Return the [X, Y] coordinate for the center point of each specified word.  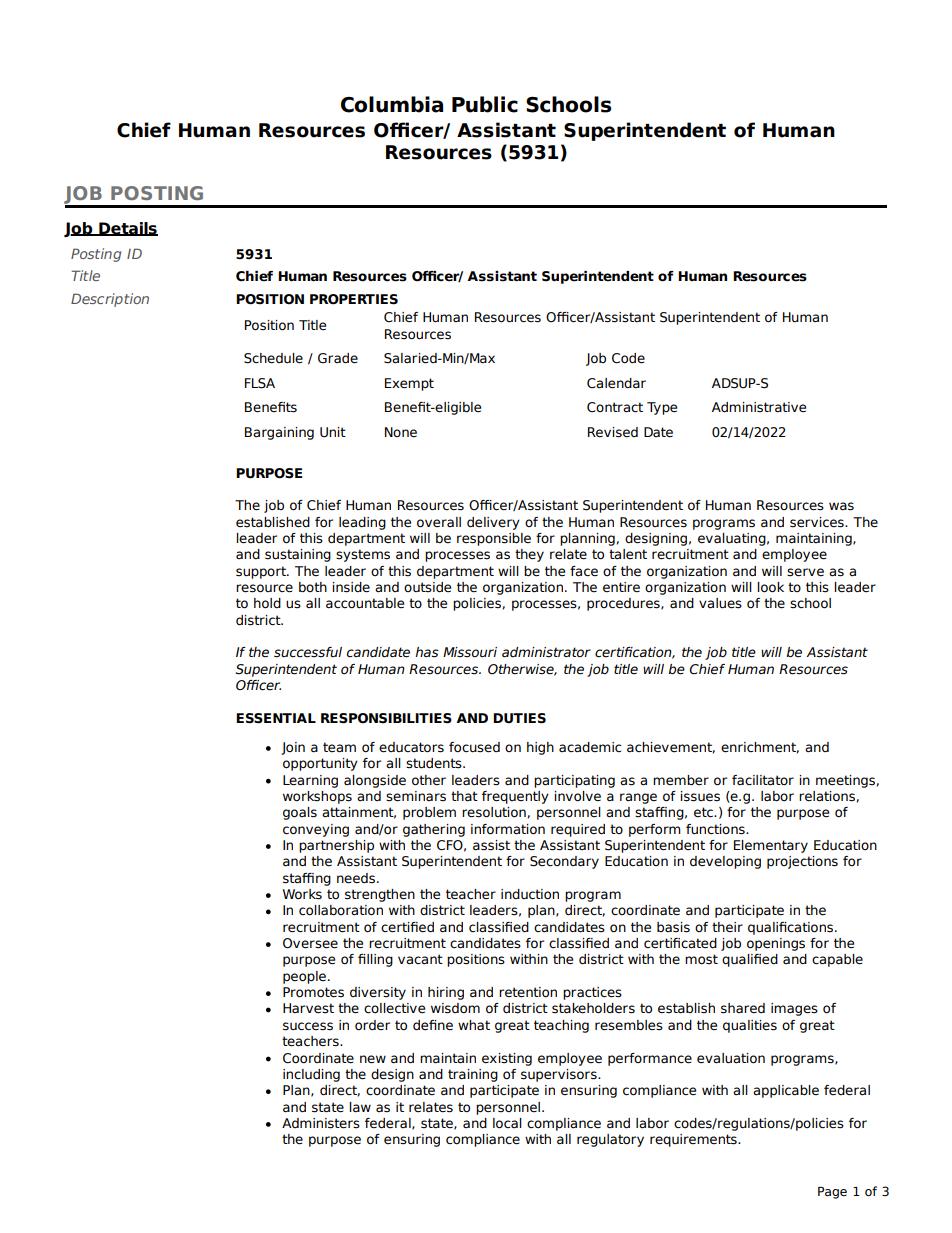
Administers [321, 1123]
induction [530, 894]
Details [127, 229]
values [720, 603]
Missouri [470, 652]
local [507, 1123]
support [262, 572]
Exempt [409, 384]
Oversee [310, 943]
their [727, 927]
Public [485, 104]
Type [662, 408]
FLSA [260, 383]
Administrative [759, 407]
